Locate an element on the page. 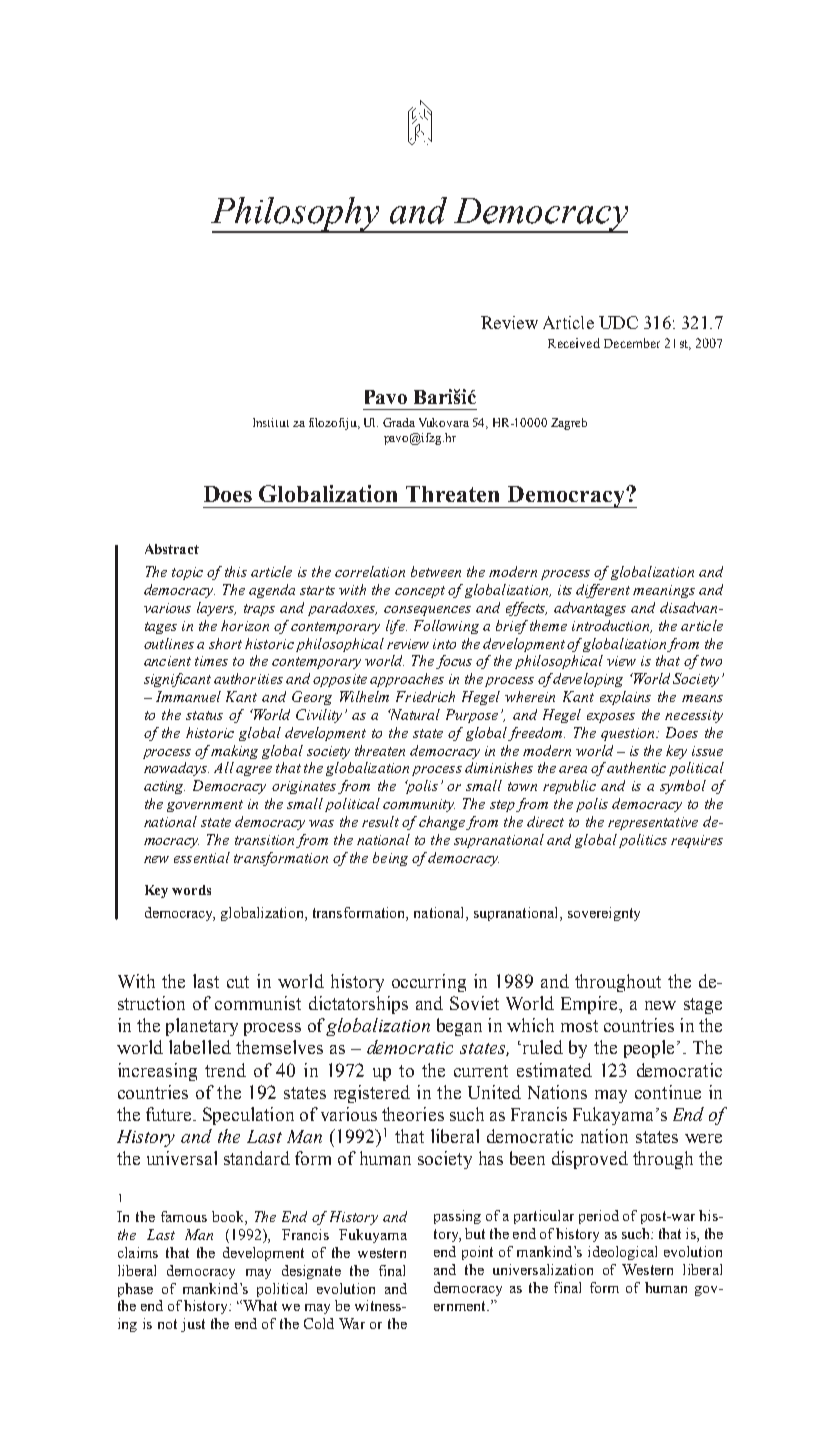  cut is located at coordinates (238, 982).
